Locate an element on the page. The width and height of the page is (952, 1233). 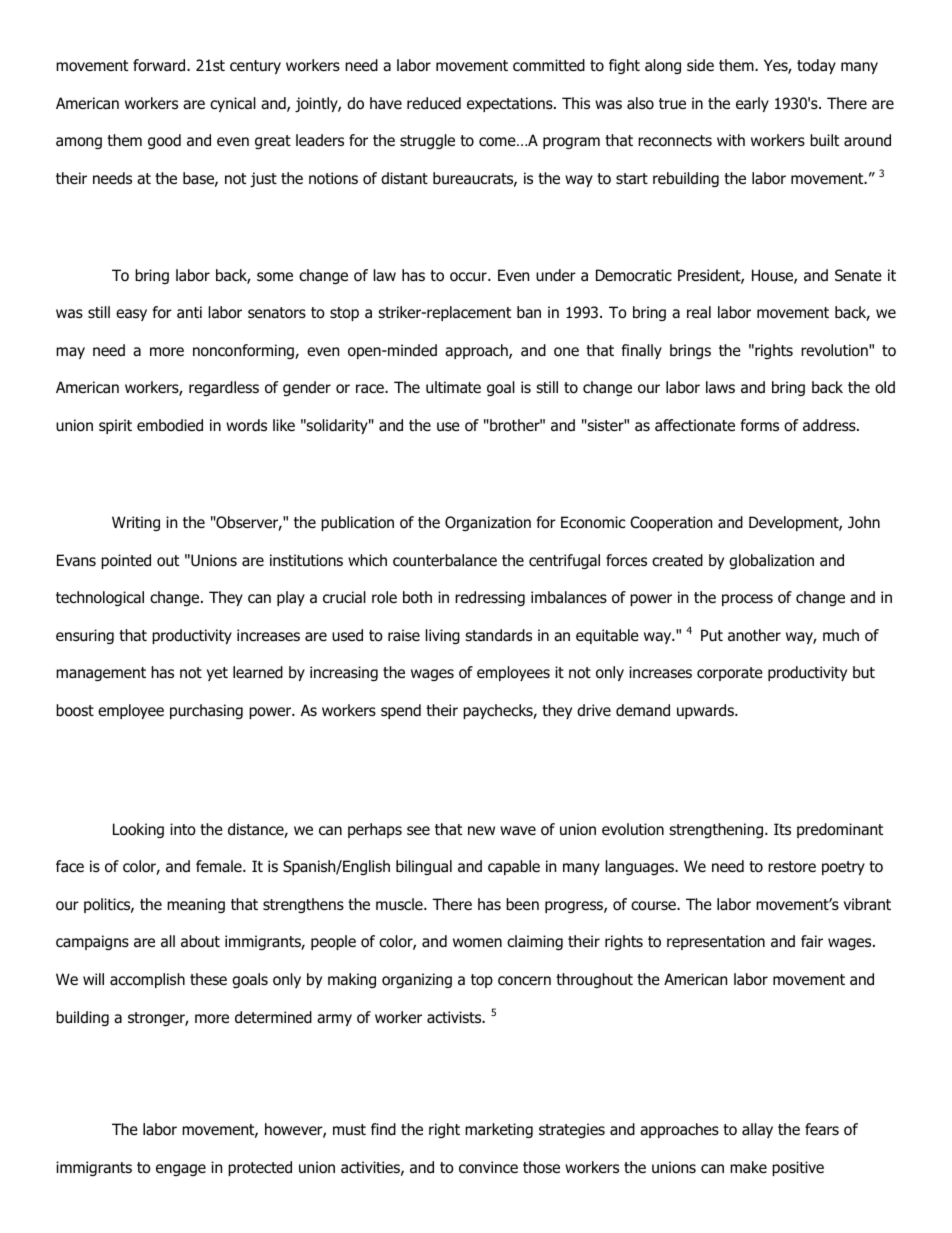
ultimate is located at coordinates (453, 387).
